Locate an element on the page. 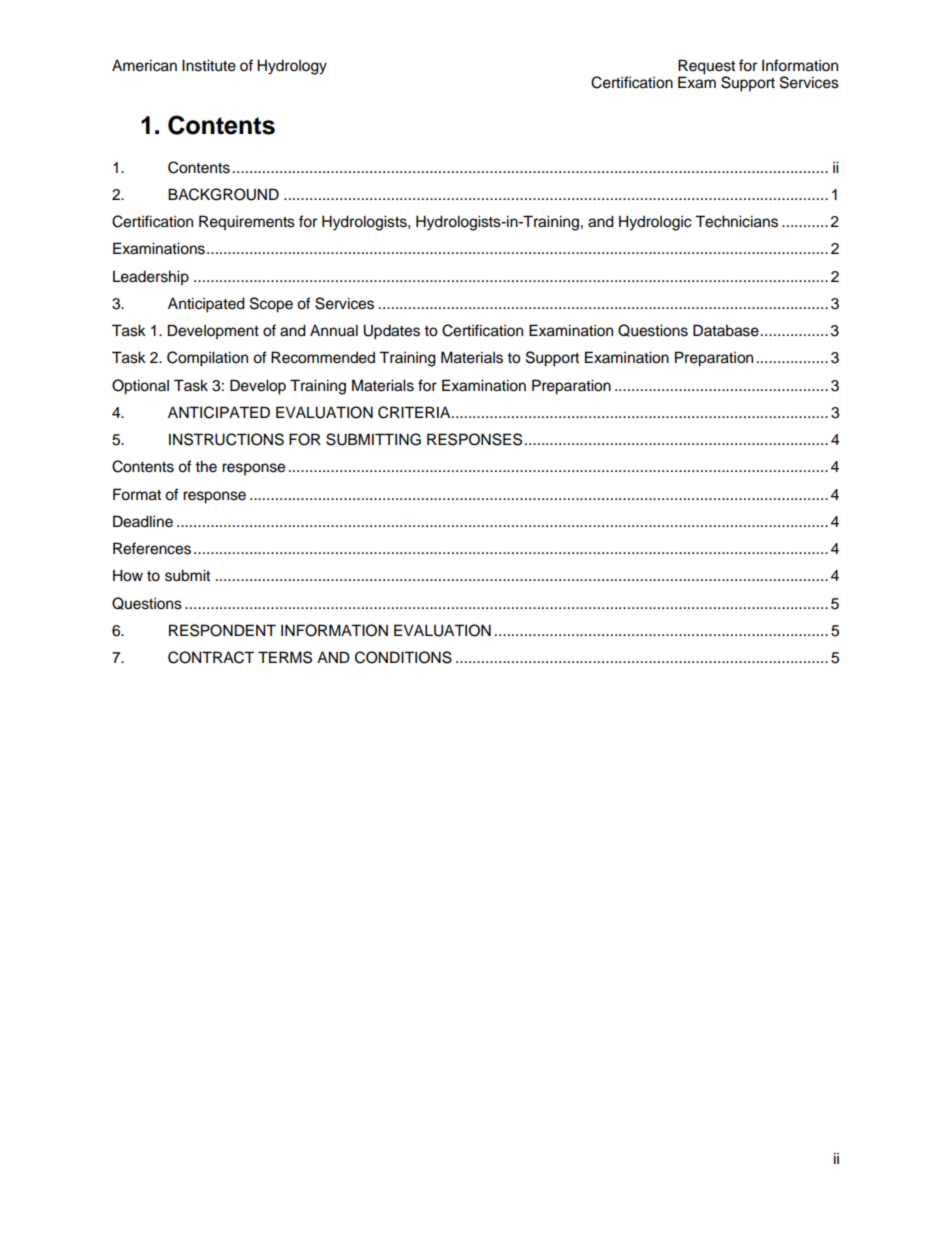 This page has width=952, height=1233. Leadership is located at coordinates (151, 278).
